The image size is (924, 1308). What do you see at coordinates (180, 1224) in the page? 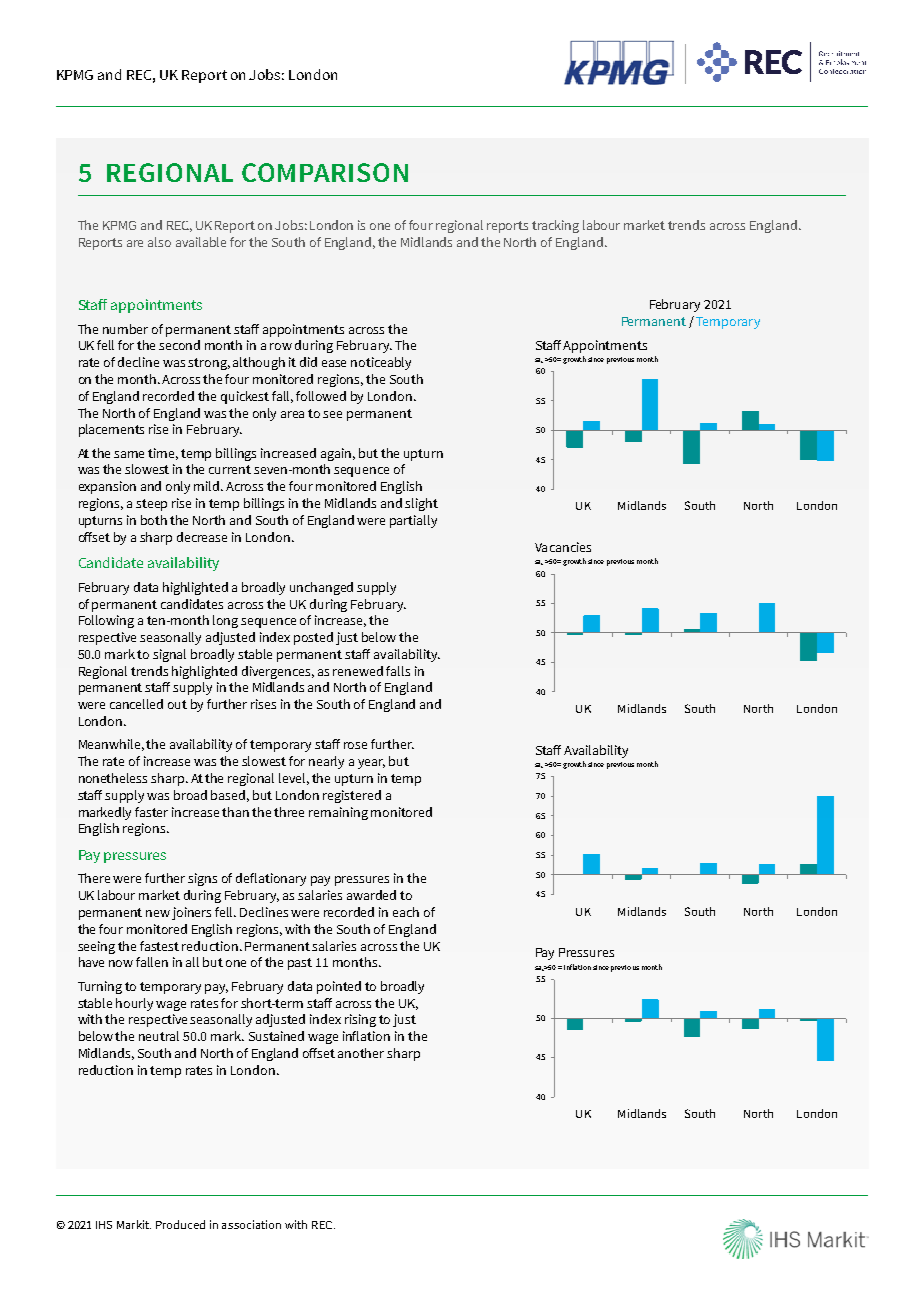
I see `Produced` at bounding box center [180, 1224].
